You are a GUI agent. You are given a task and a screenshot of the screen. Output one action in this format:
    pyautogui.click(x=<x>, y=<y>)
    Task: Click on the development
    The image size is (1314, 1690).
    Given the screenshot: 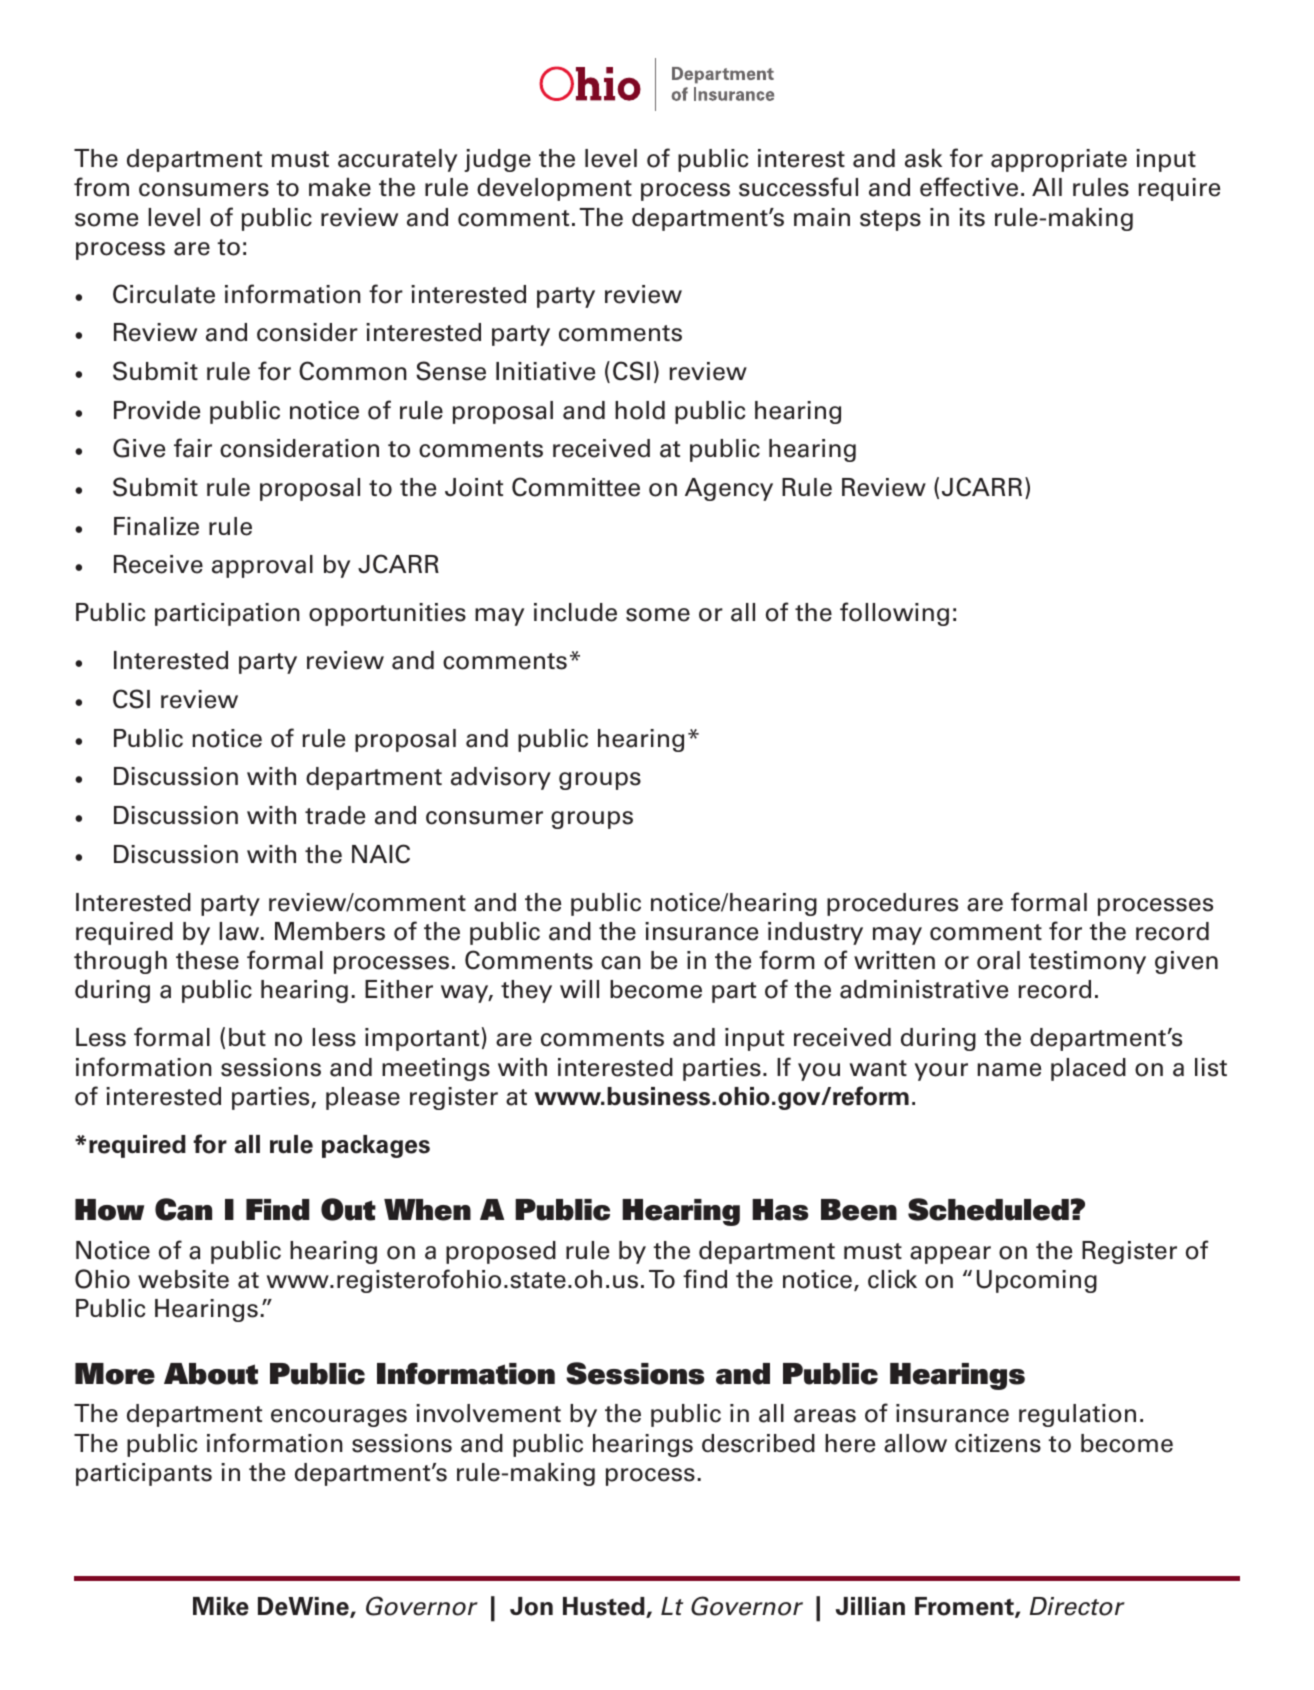 What is the action you would take?
    pyautogui.click(x=554, y=189)
